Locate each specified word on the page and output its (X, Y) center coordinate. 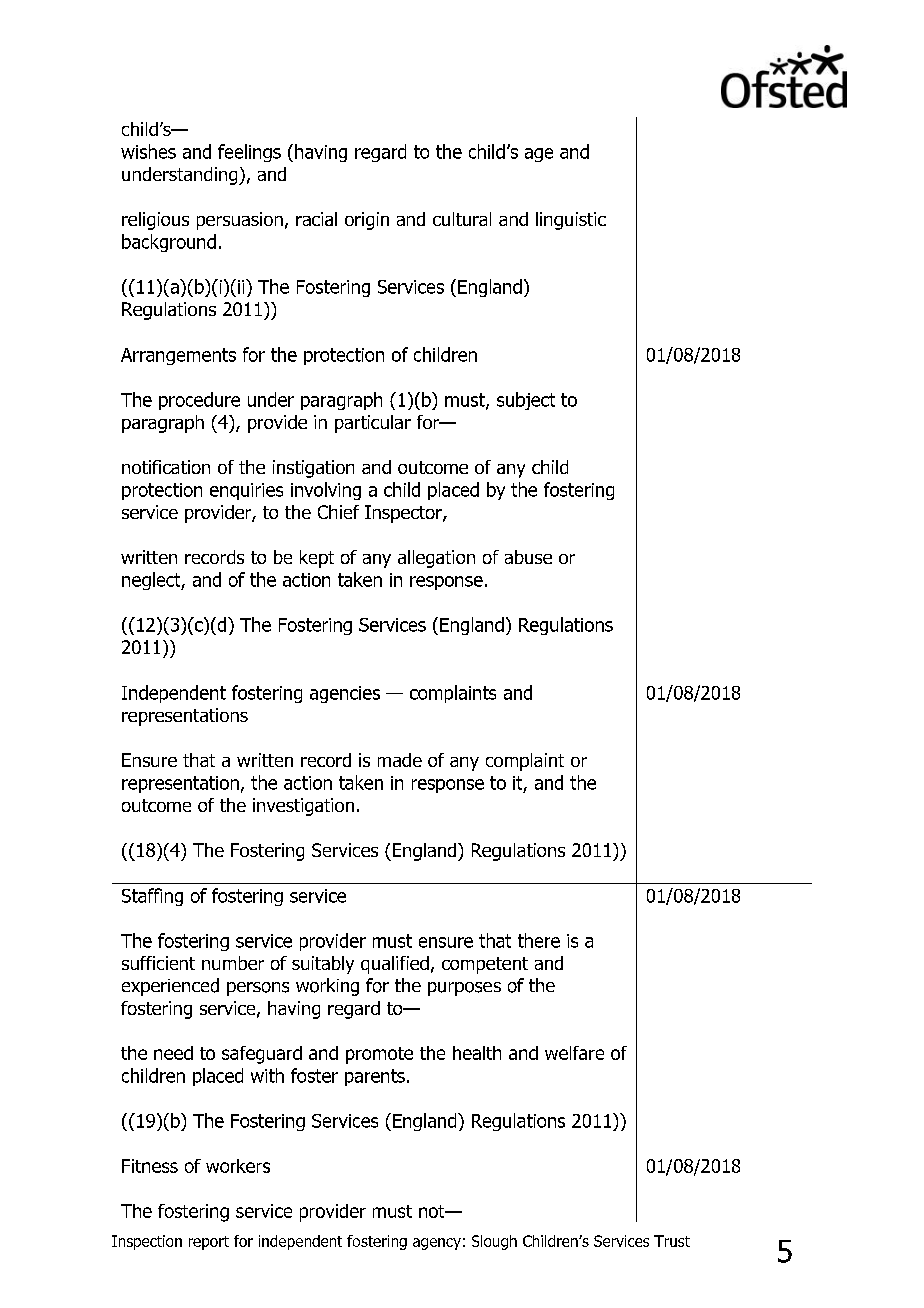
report (209, 1243)
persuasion (240, 221)
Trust (672, 1241)
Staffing (152, 897)
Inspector (404, 514)
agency (437, 1244)
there (539, 940)
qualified (395, 965)
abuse (528, 557)
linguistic (571, 221)
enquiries (246, 491)
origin (367, 221)
